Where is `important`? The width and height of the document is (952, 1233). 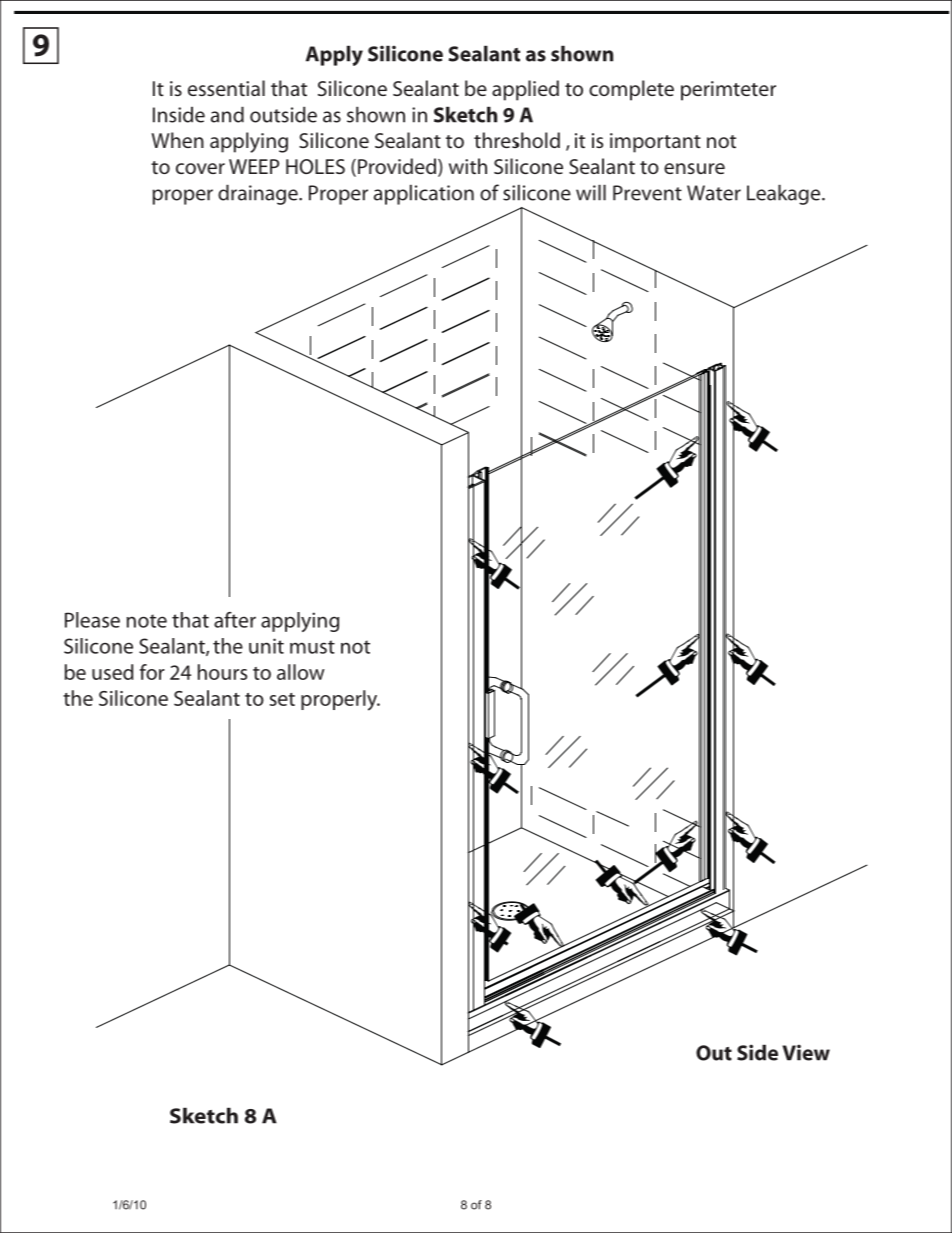
important is located at coordinates (655, 143).
